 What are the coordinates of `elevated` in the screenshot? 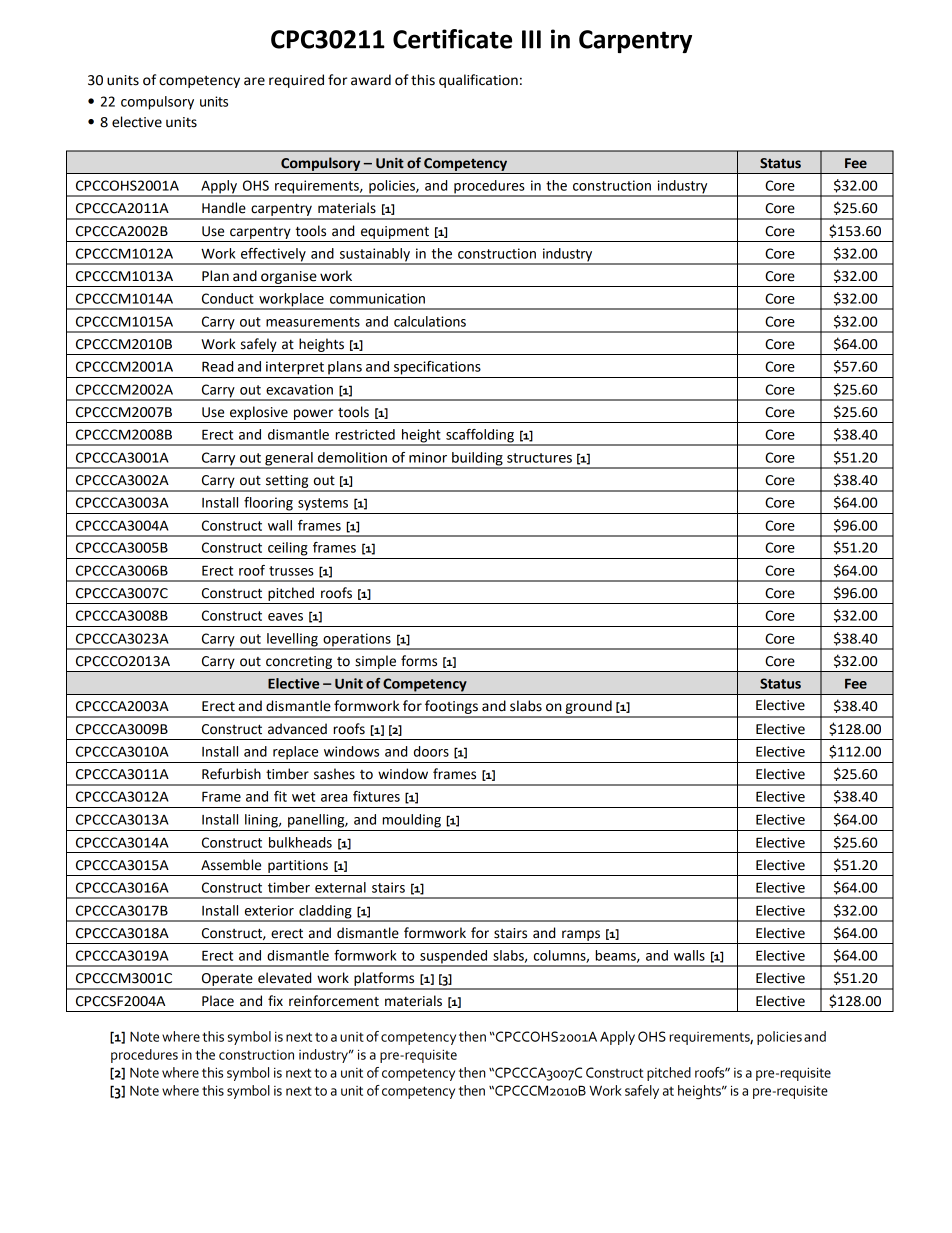 It's located at (284, 978).
